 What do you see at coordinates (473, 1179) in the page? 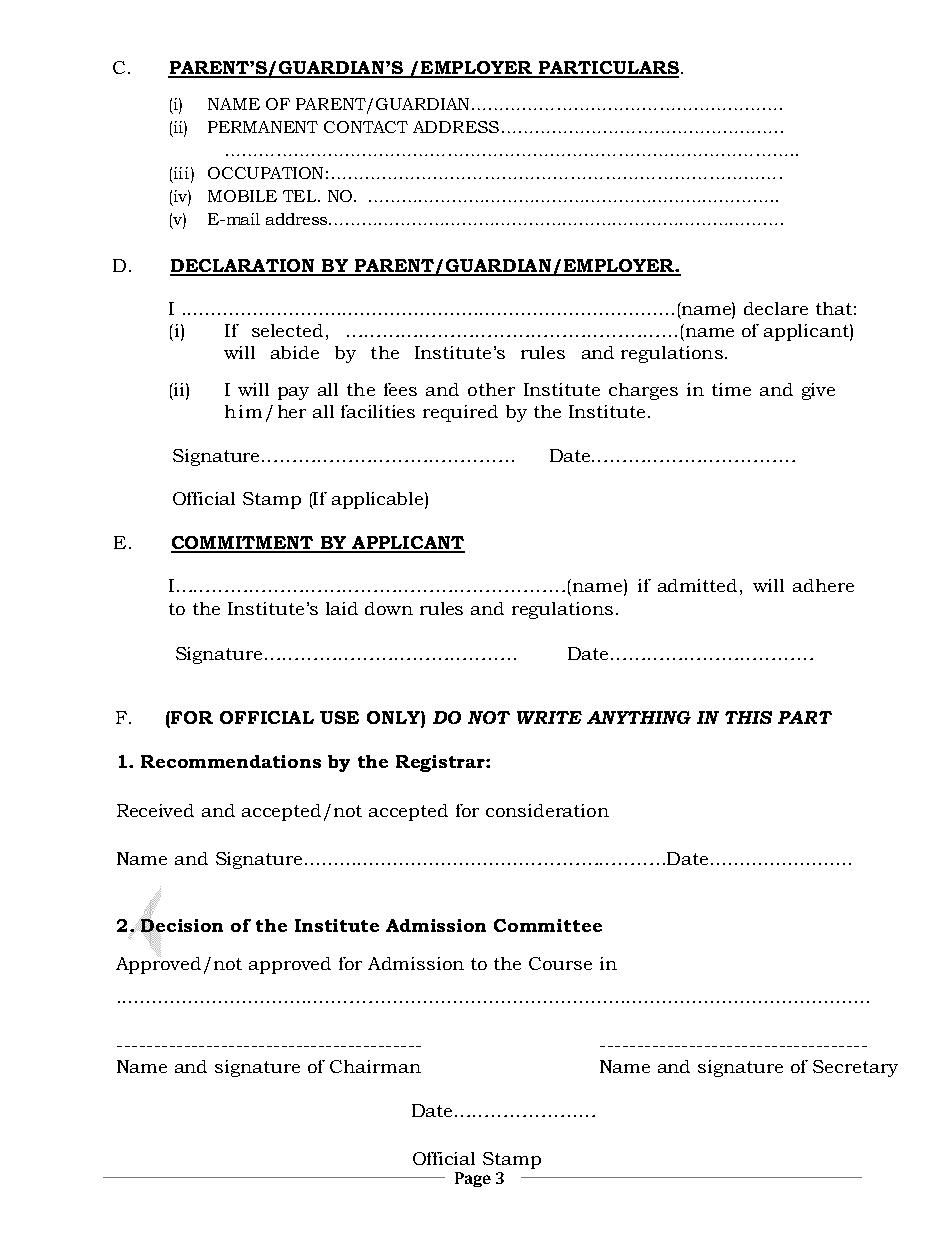
I see `Page` at bounding box center [473, 1179].
